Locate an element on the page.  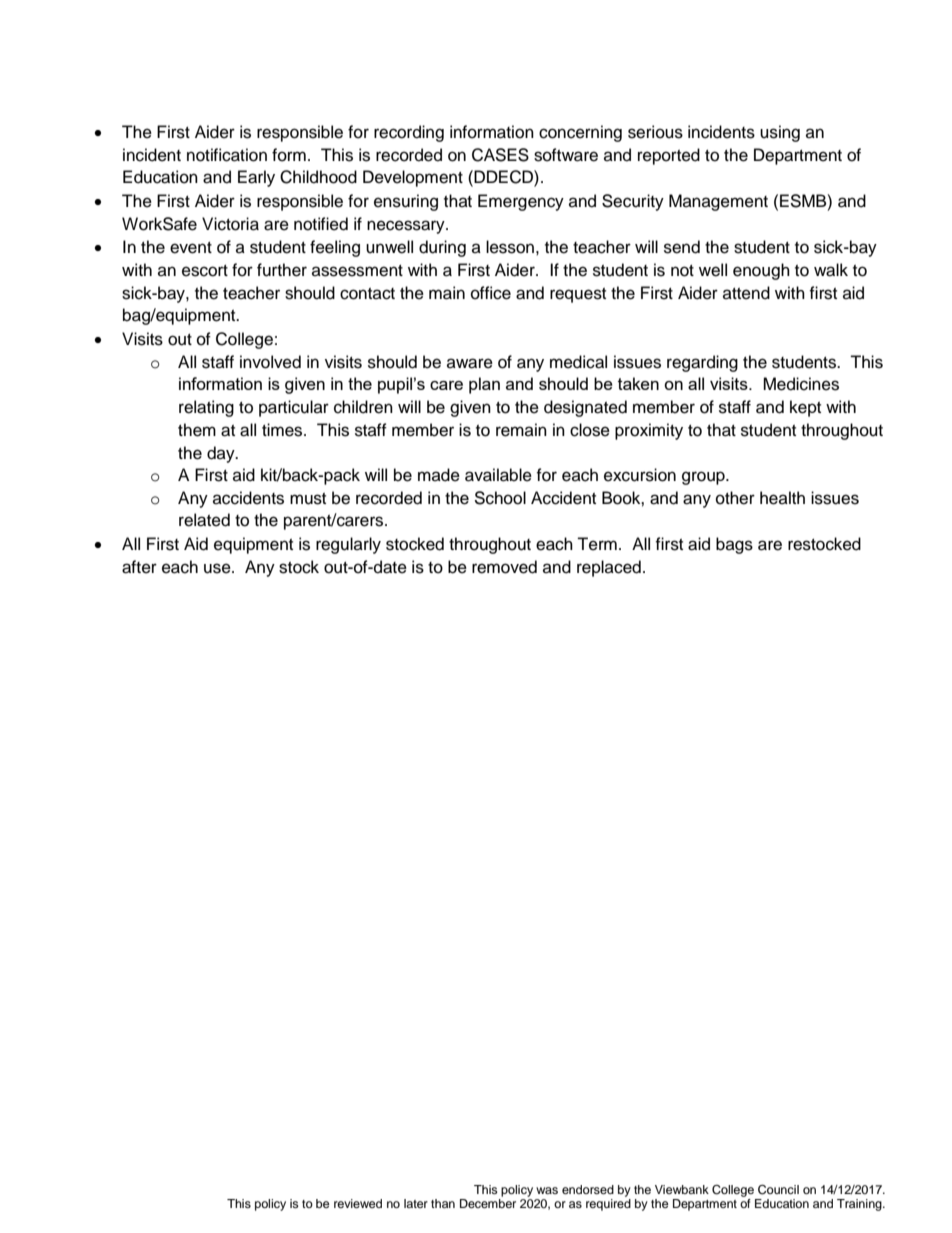
using is located at coordinates (780, 133).
